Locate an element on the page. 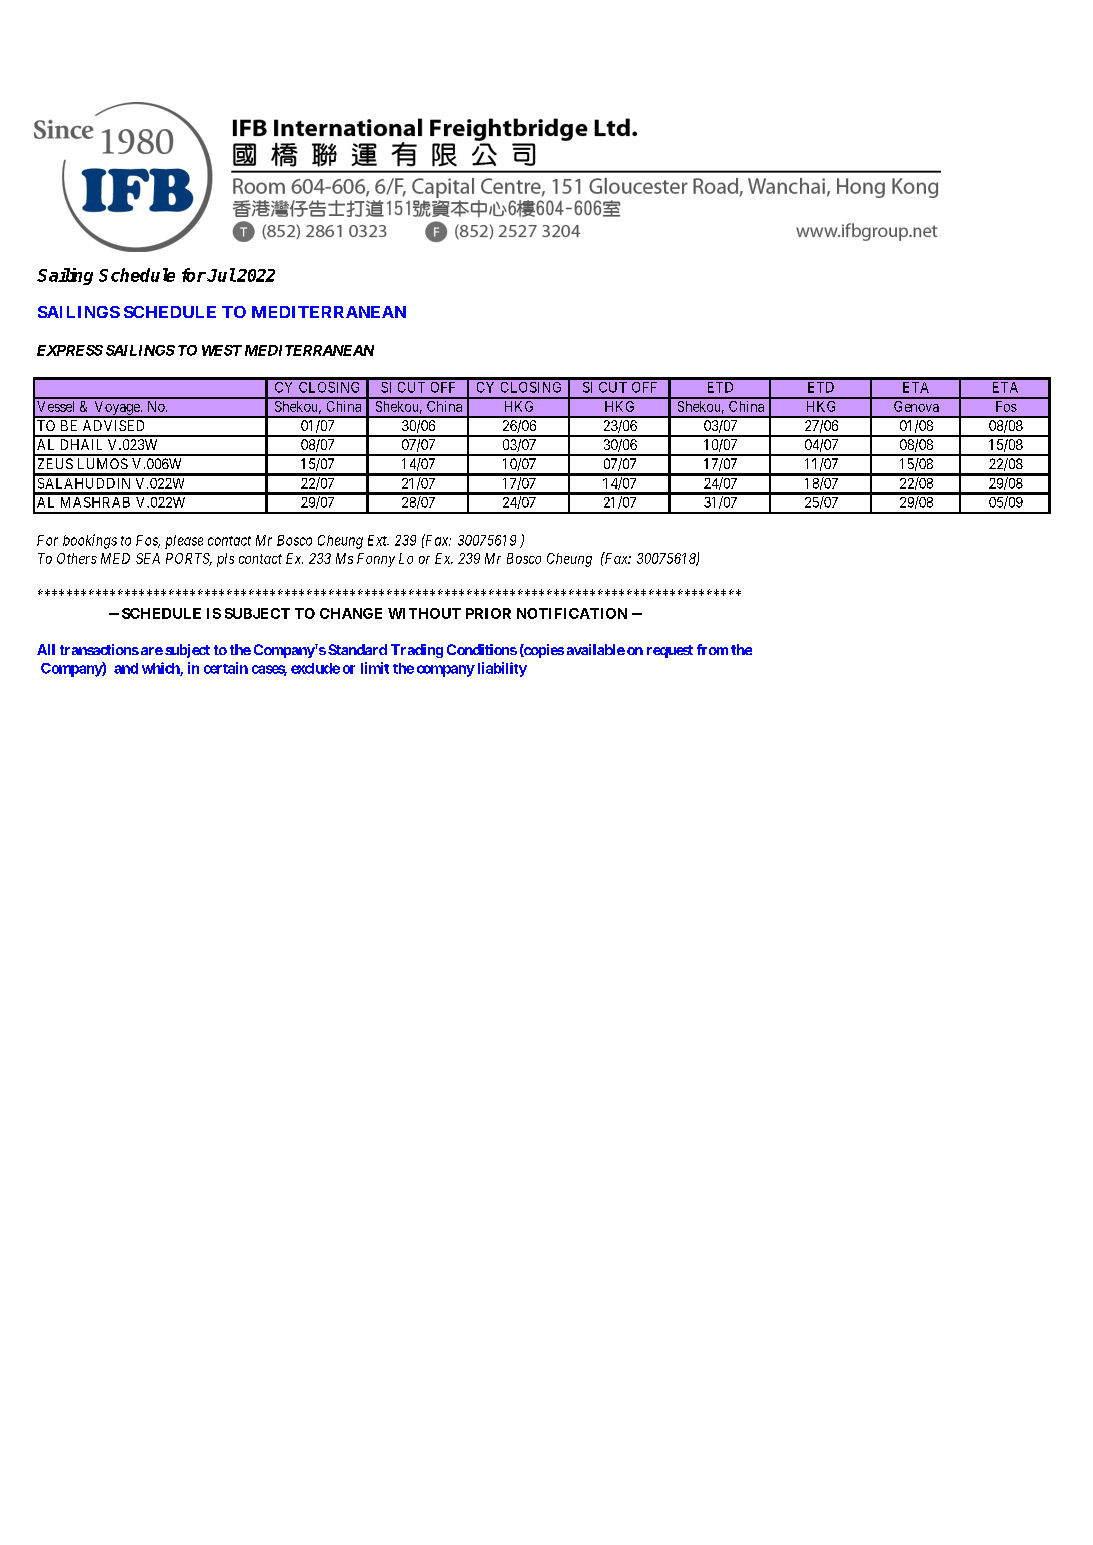 This image has width=1093, height=1545. EXPRESS is located at coordinates (70, 350).
